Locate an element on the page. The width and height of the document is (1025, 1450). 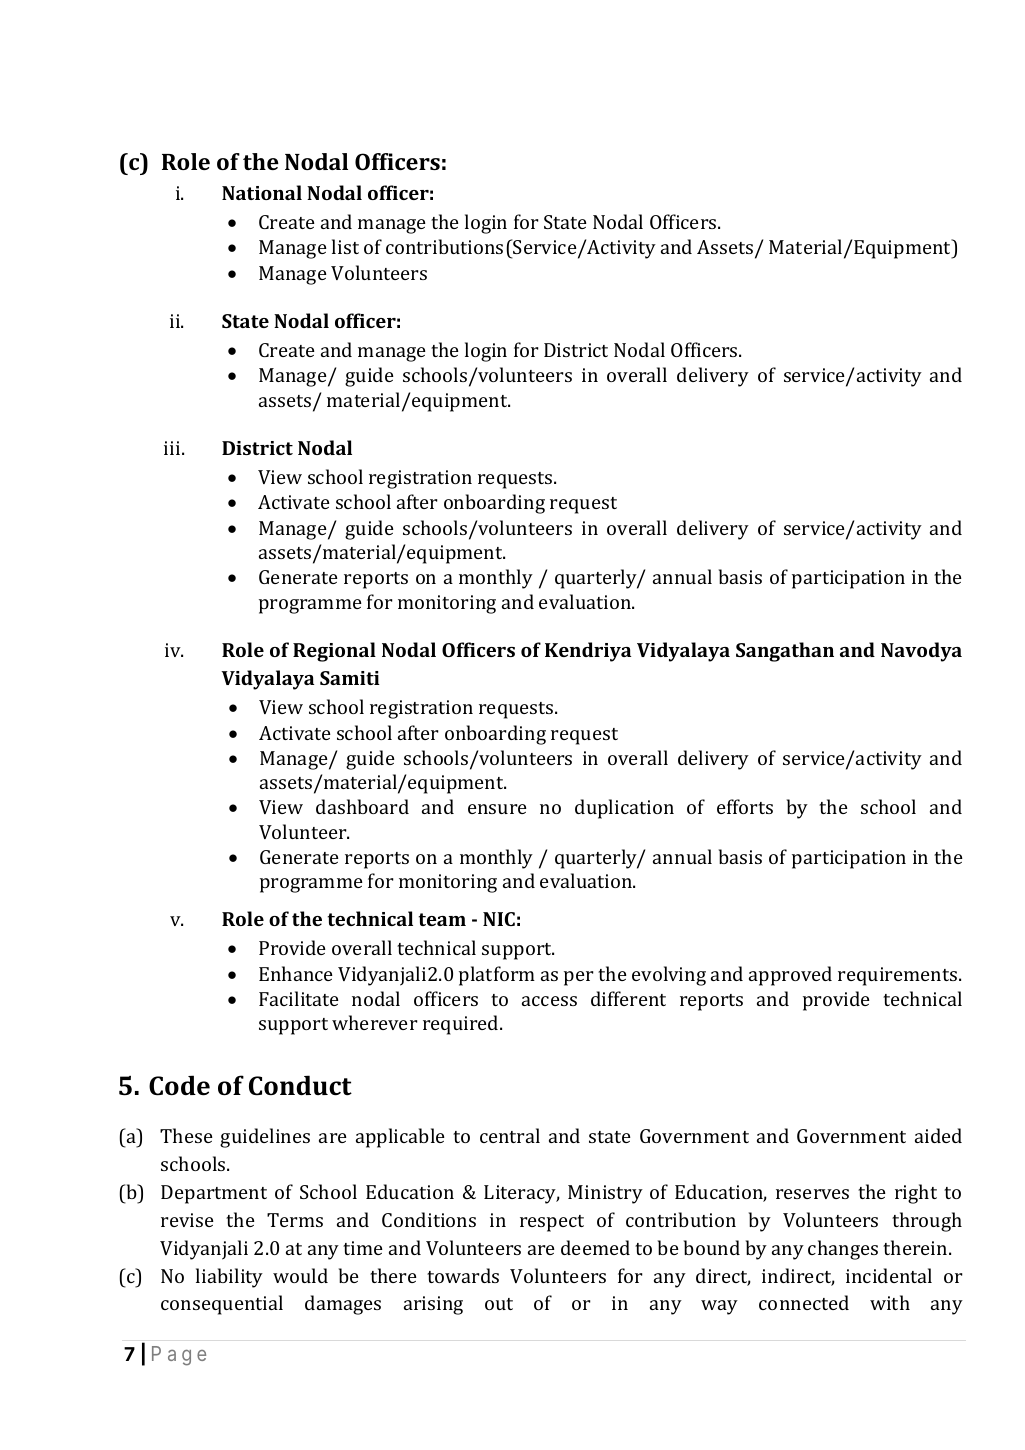
Facilitate is located at coordinates (299, 998).
